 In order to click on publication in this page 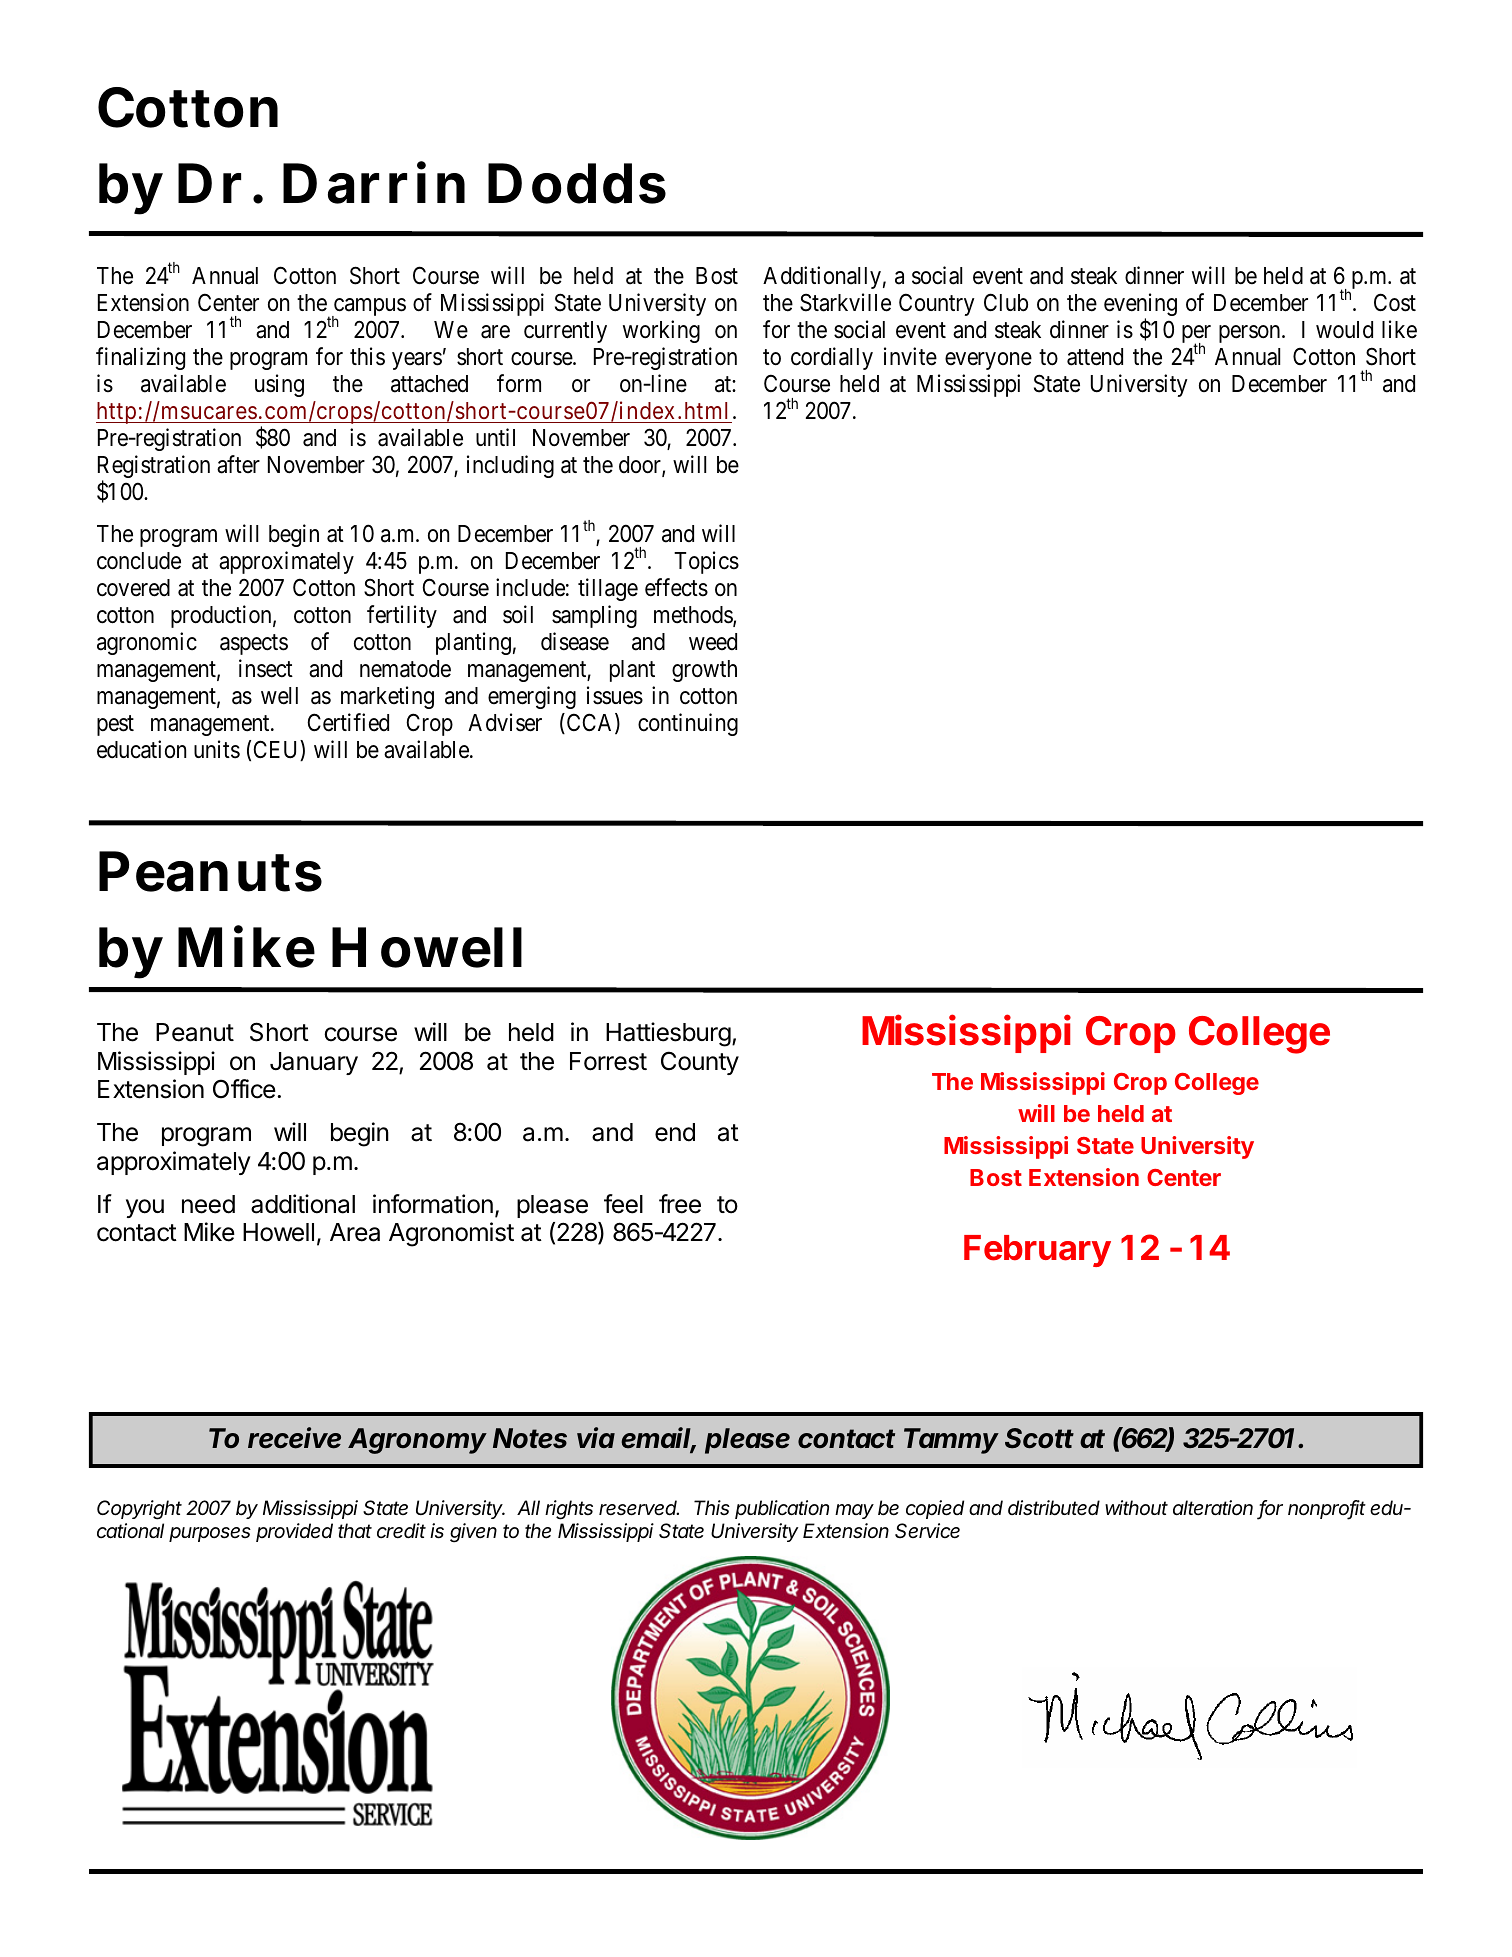, I will do `click(782, 1509)`.
